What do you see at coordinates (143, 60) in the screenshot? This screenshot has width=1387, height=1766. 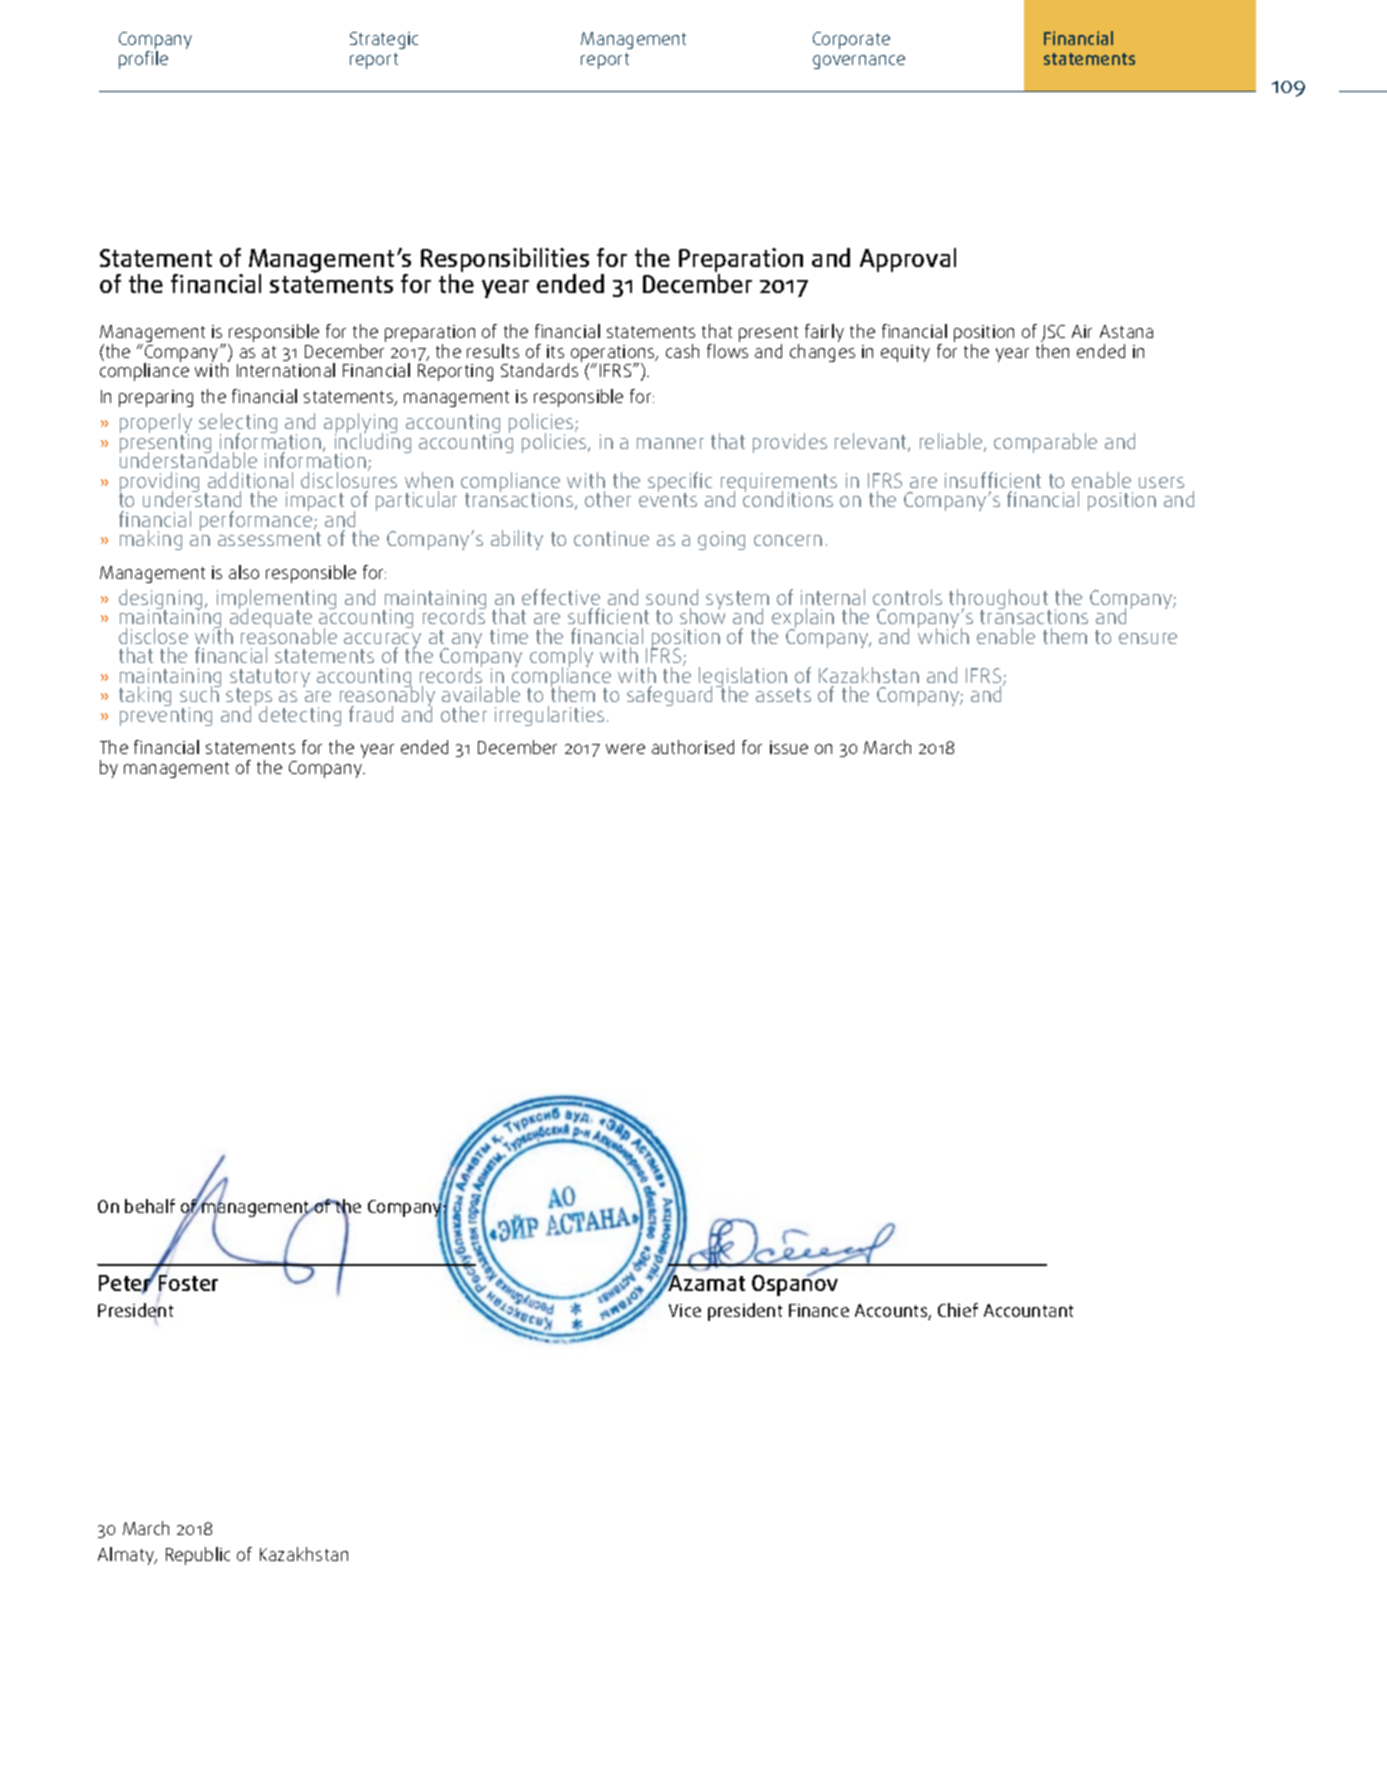 I see `profile` at bounding box center [143, 60].
